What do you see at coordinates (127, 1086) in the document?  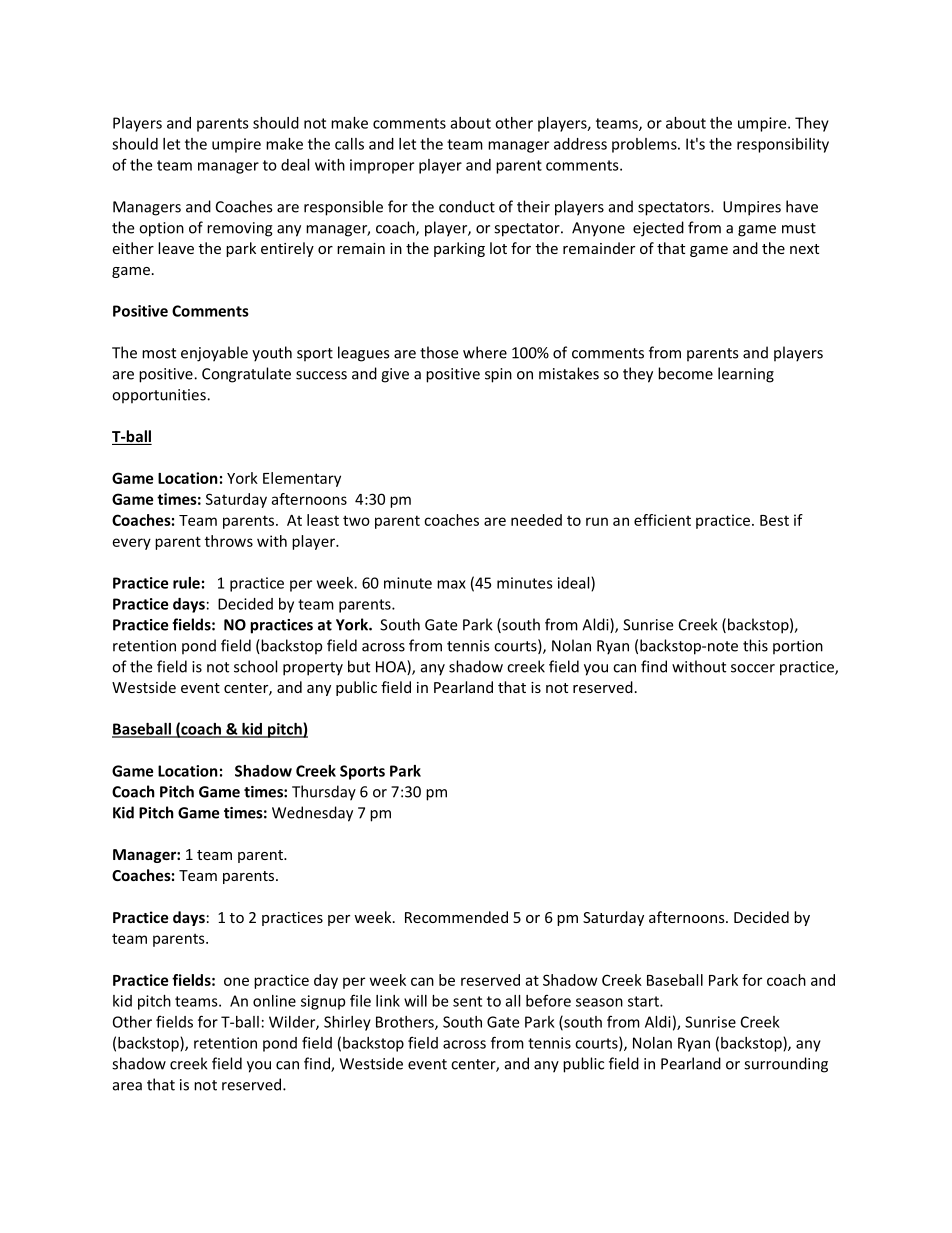 I see `area` at bounding box center [127, 1086].
